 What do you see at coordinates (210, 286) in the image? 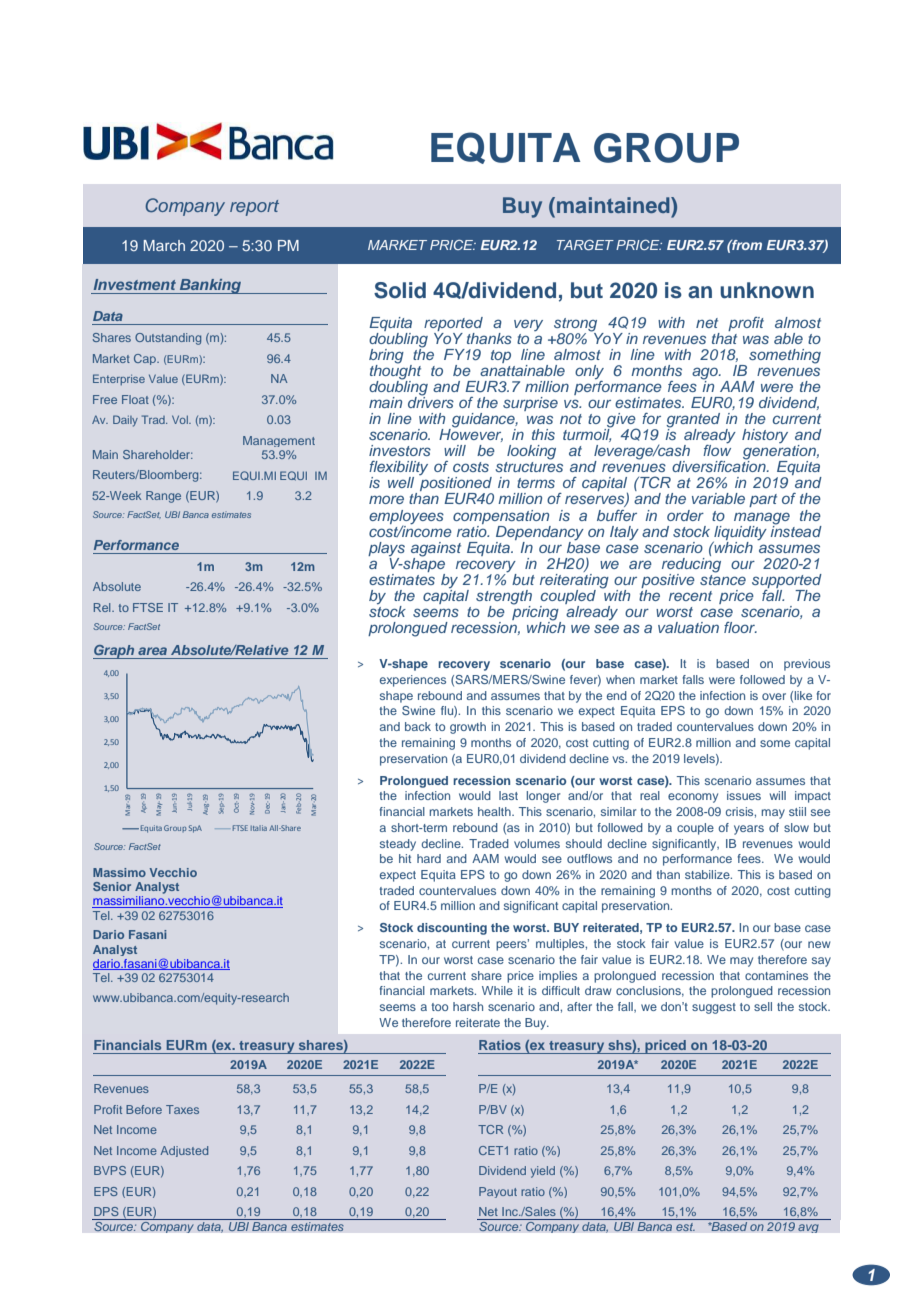
I see `Banking` at bounding box center [210, 286].
